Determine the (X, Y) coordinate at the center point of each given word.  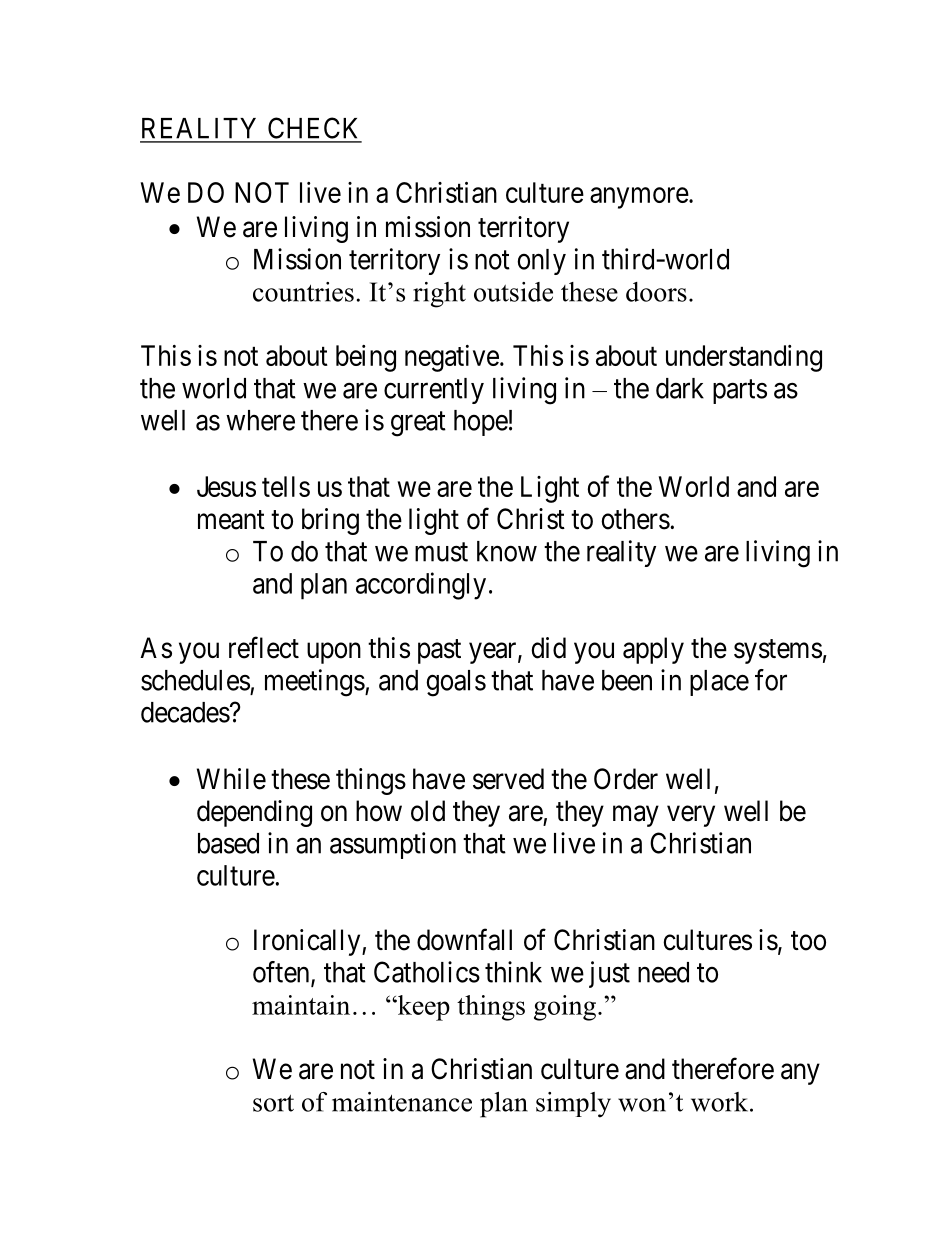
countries (303, 292)
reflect (264, 647)
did (548, 648)
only (541, 262)
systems (778, 651)
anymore (639, 198)
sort (273, 1103)
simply (573, 1105)
